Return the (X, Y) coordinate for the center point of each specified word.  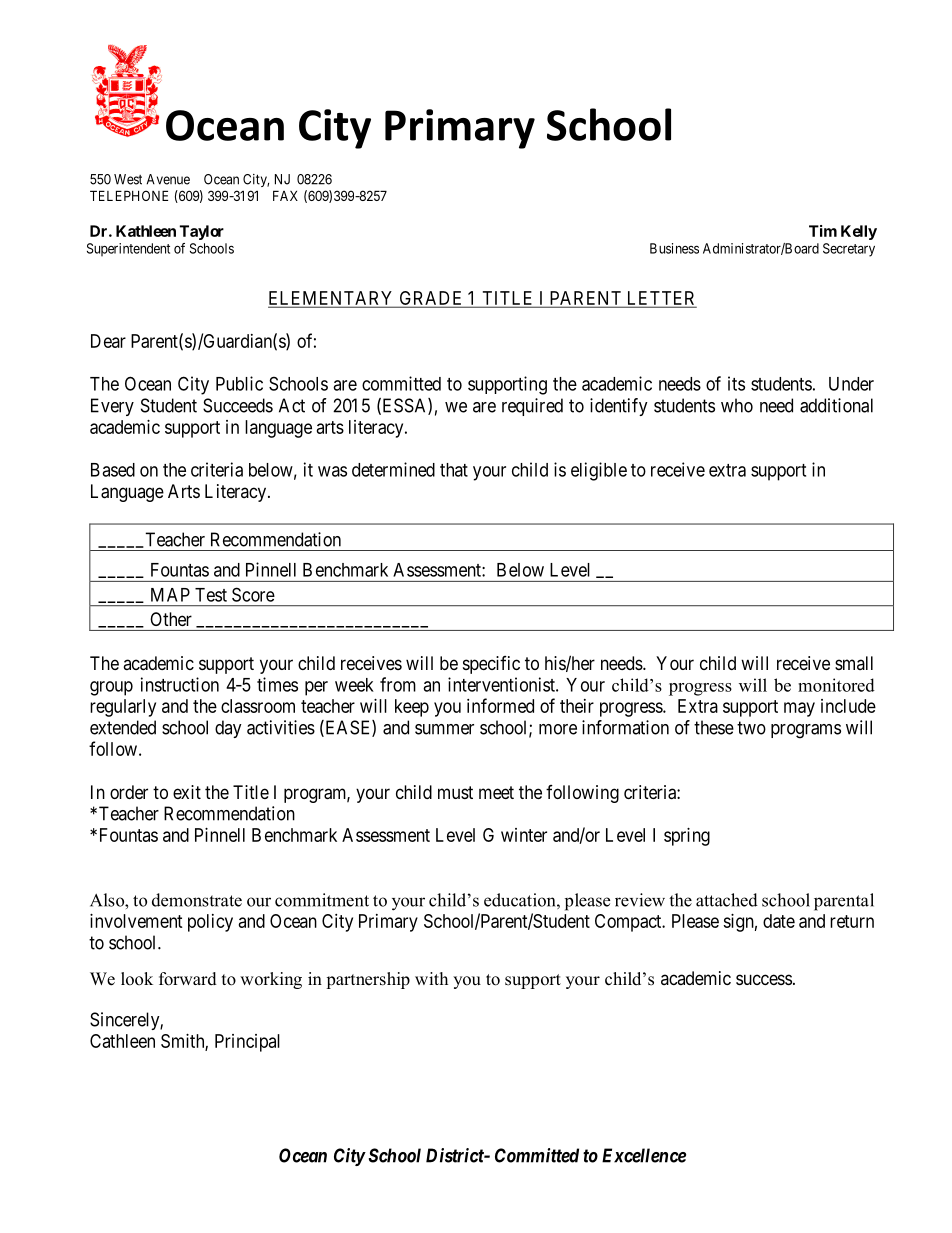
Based (113, 470)
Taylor (202, 232)
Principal (247, 1043)
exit (187, 792)
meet (496, 792)
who (737, 405)
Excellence (644, 1155)
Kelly (859, 232)
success (764, 979)
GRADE (431, 299)
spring (687, 837)
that (454, 470)
